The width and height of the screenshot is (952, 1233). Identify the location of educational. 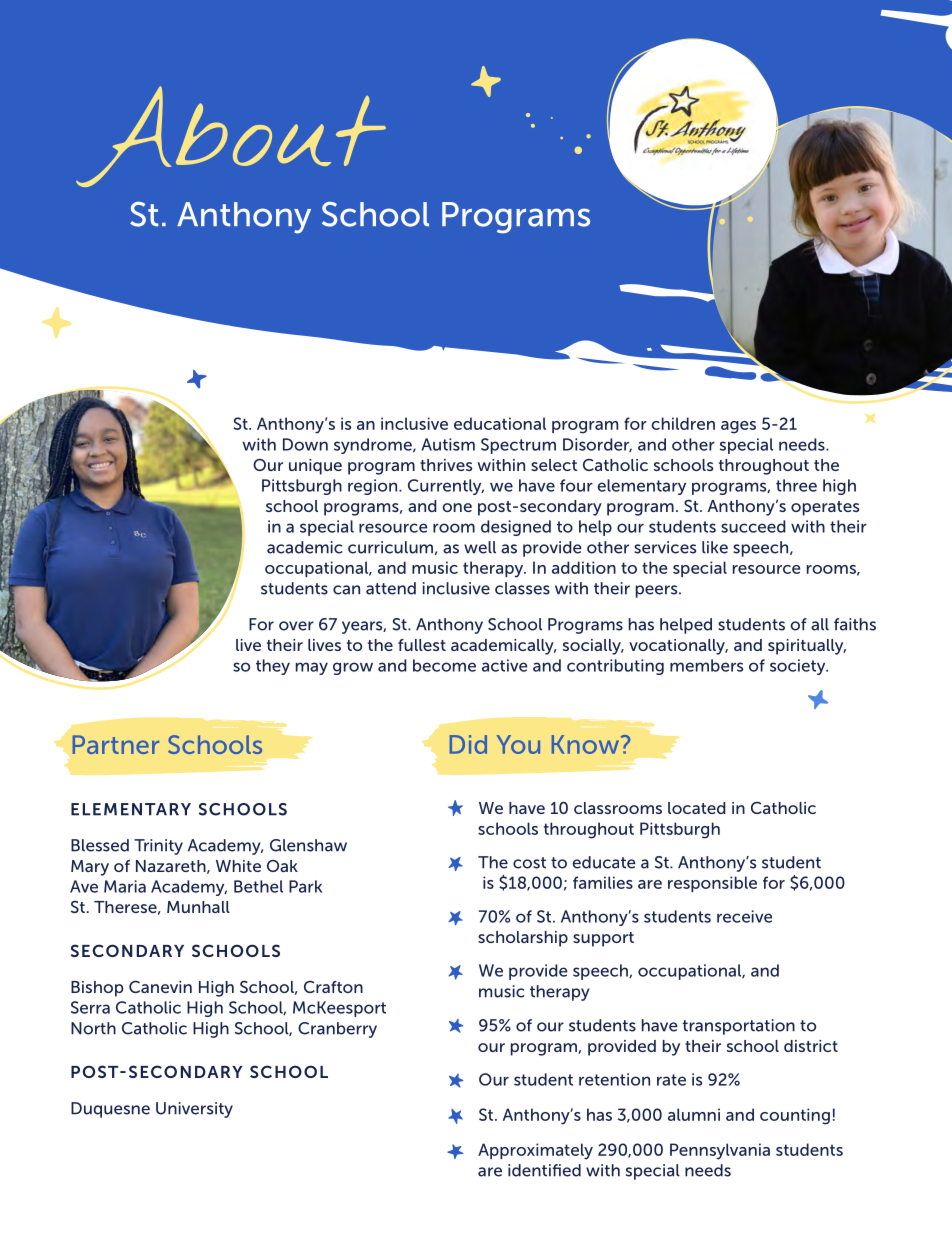
(500, 423).
